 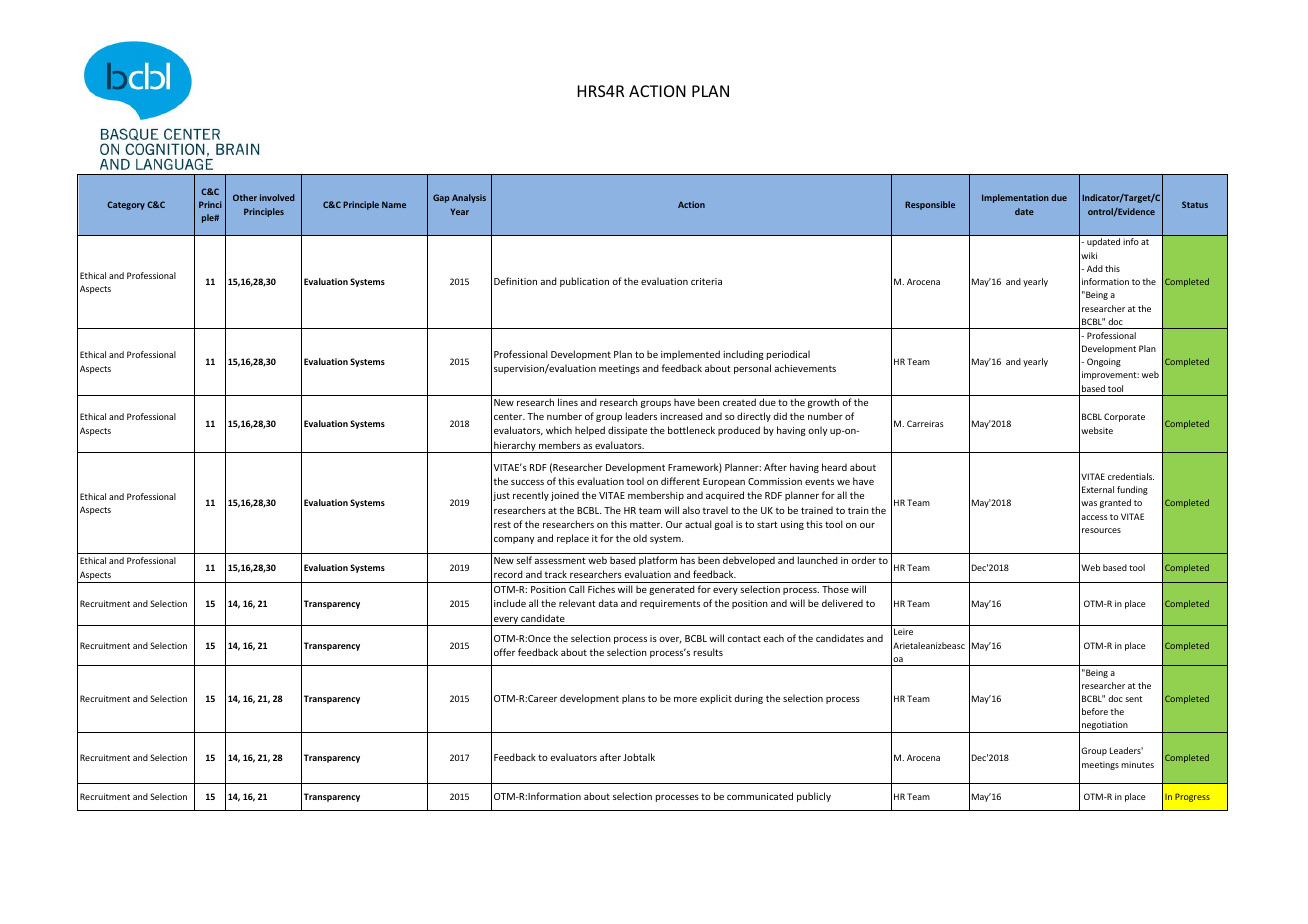 I want to click on communicated, so click(x=760, y=796).
